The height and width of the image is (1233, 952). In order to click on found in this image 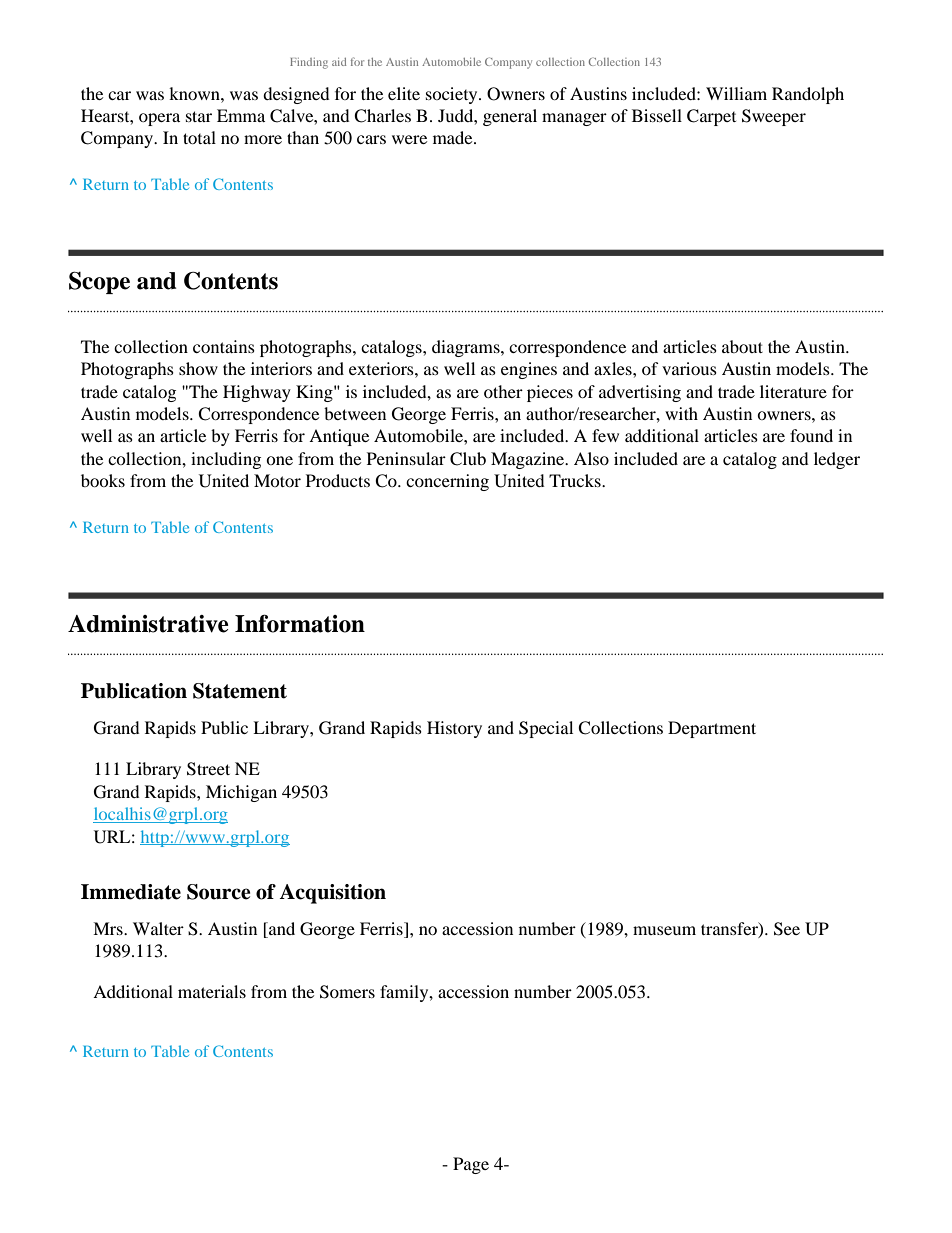, I will do `click(811, 435)`.
